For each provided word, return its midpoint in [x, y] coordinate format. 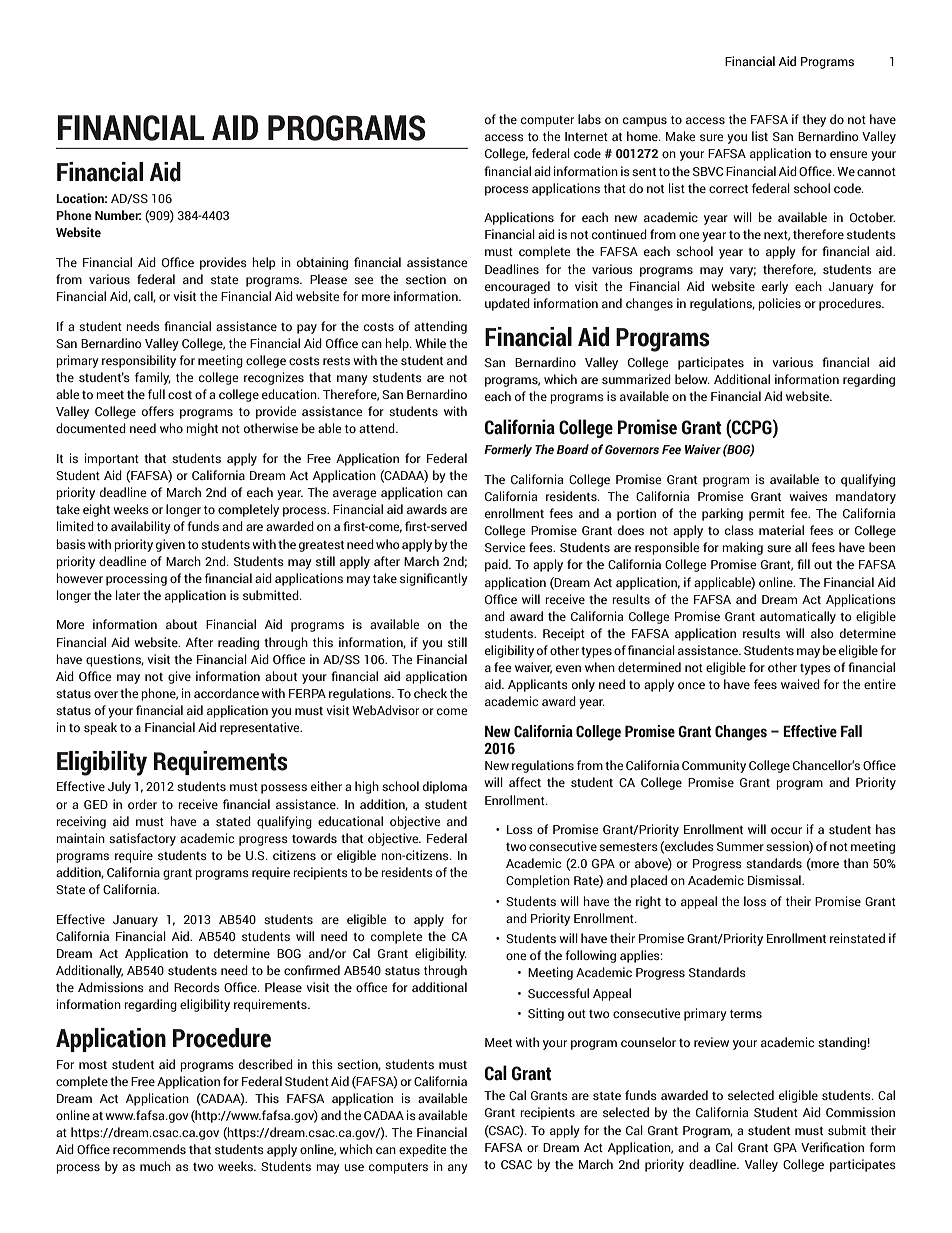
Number [118, 215]
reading [238, 643]
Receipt [564, 634]
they [814, 120]
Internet [586, 136]
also [822, 633]
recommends [149, 1149]
